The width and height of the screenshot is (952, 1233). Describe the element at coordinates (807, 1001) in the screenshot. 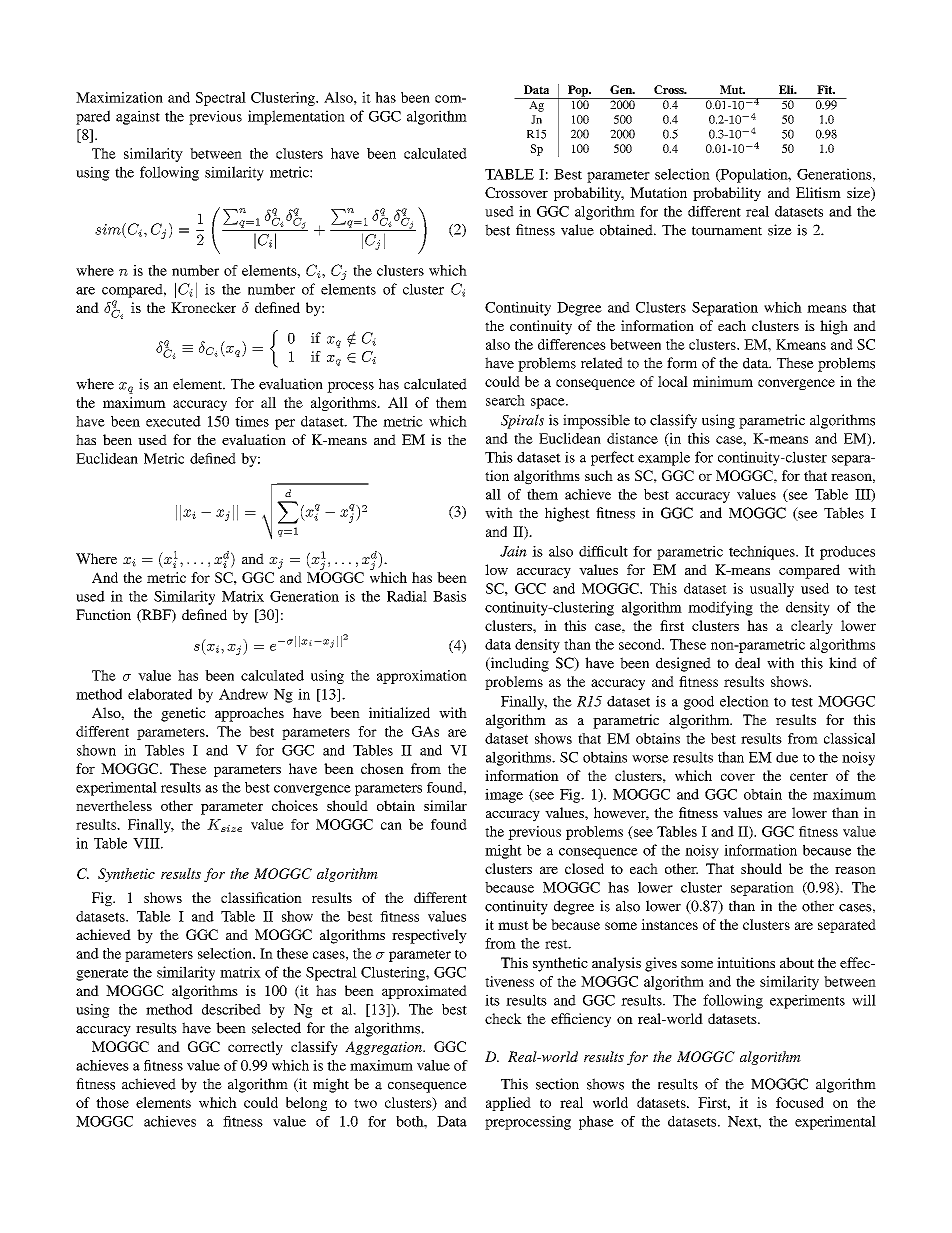

I see `experiments` at that location.
